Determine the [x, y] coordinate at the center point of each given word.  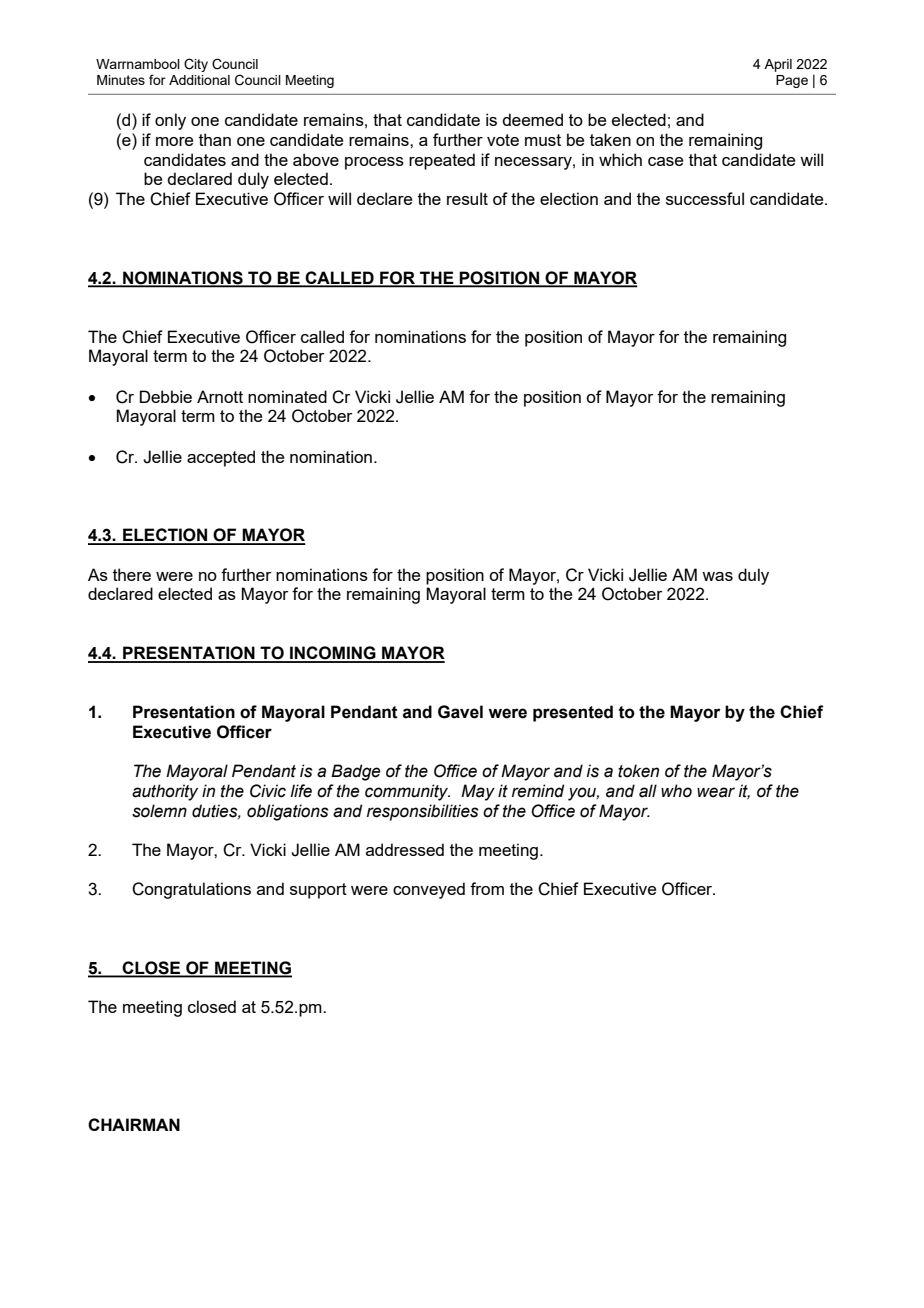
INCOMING [333, 654]
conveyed [429, 890]
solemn [159, 811]
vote [503, 140]
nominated [287, 396]
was [717, 576]
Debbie [166, 396]
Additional [199, 80]
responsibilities [423, 812]
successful [705, 198]
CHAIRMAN [134, 1124]
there [132, 574]
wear [716, 792]
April [778, 65]
